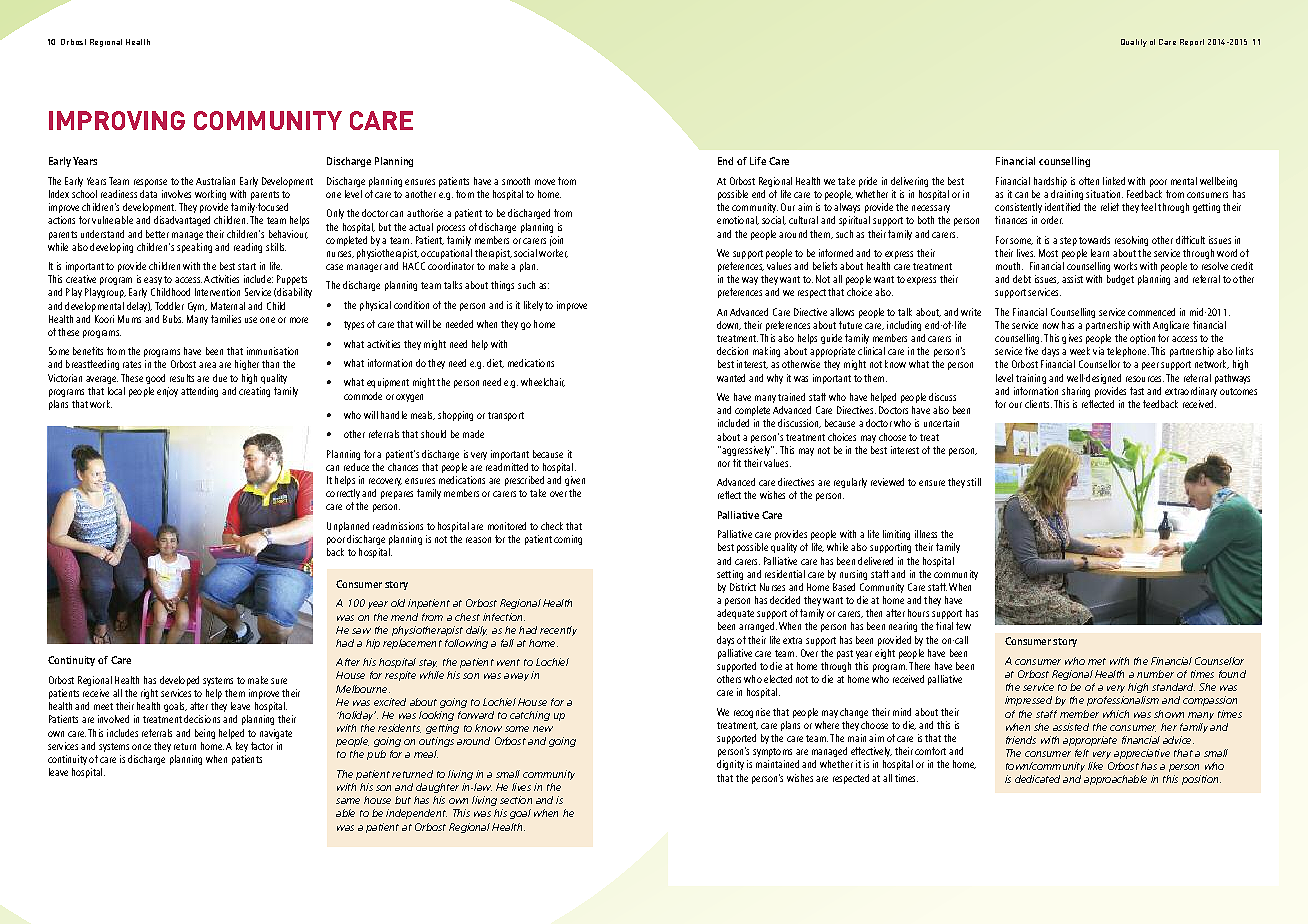 This screenshot has height=924, width=1308. Describe the element at coordinates (1192, 42) in the screenshot. I see `Report` at that location.
